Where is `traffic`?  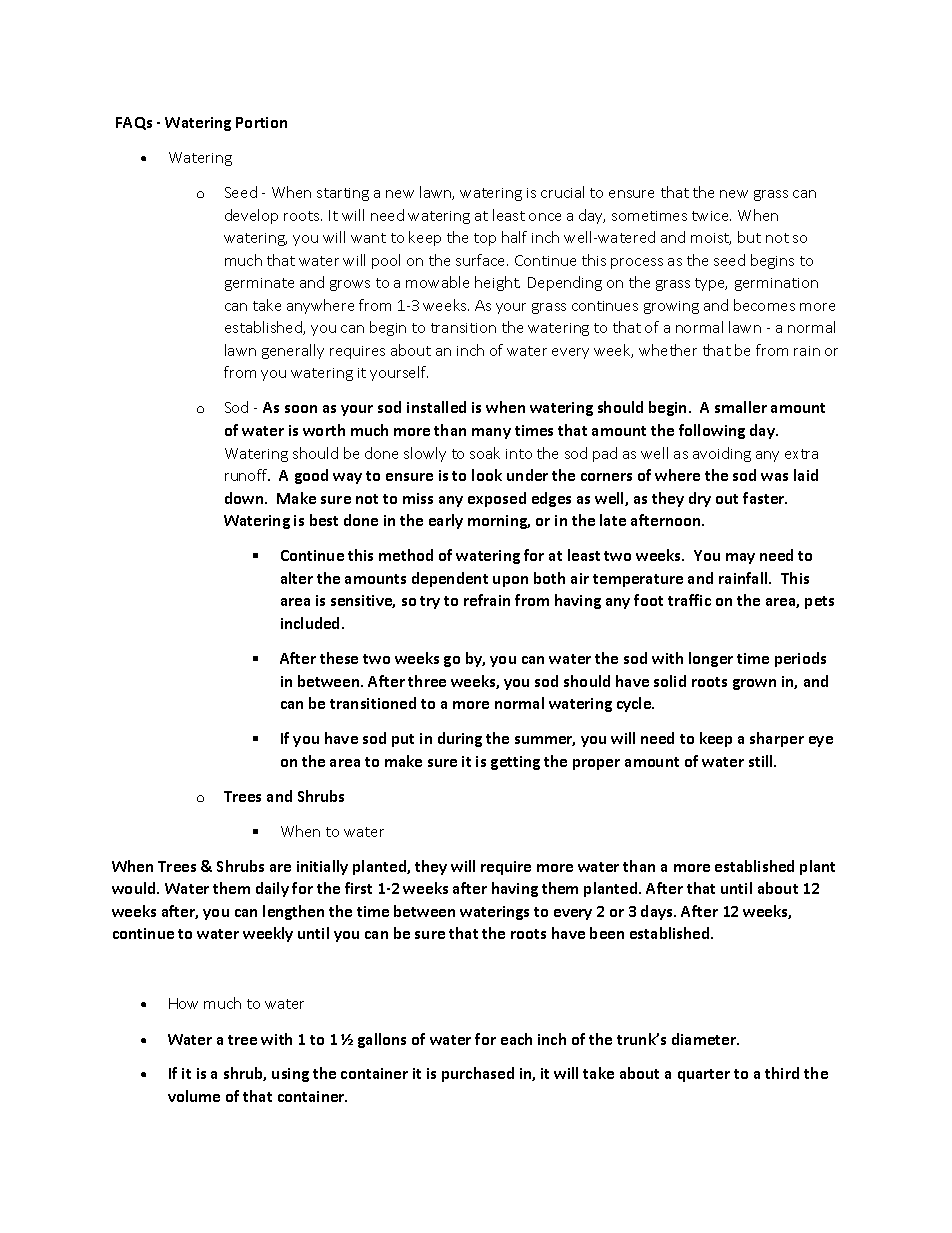 traffic is located at coordinates (689, 600).
